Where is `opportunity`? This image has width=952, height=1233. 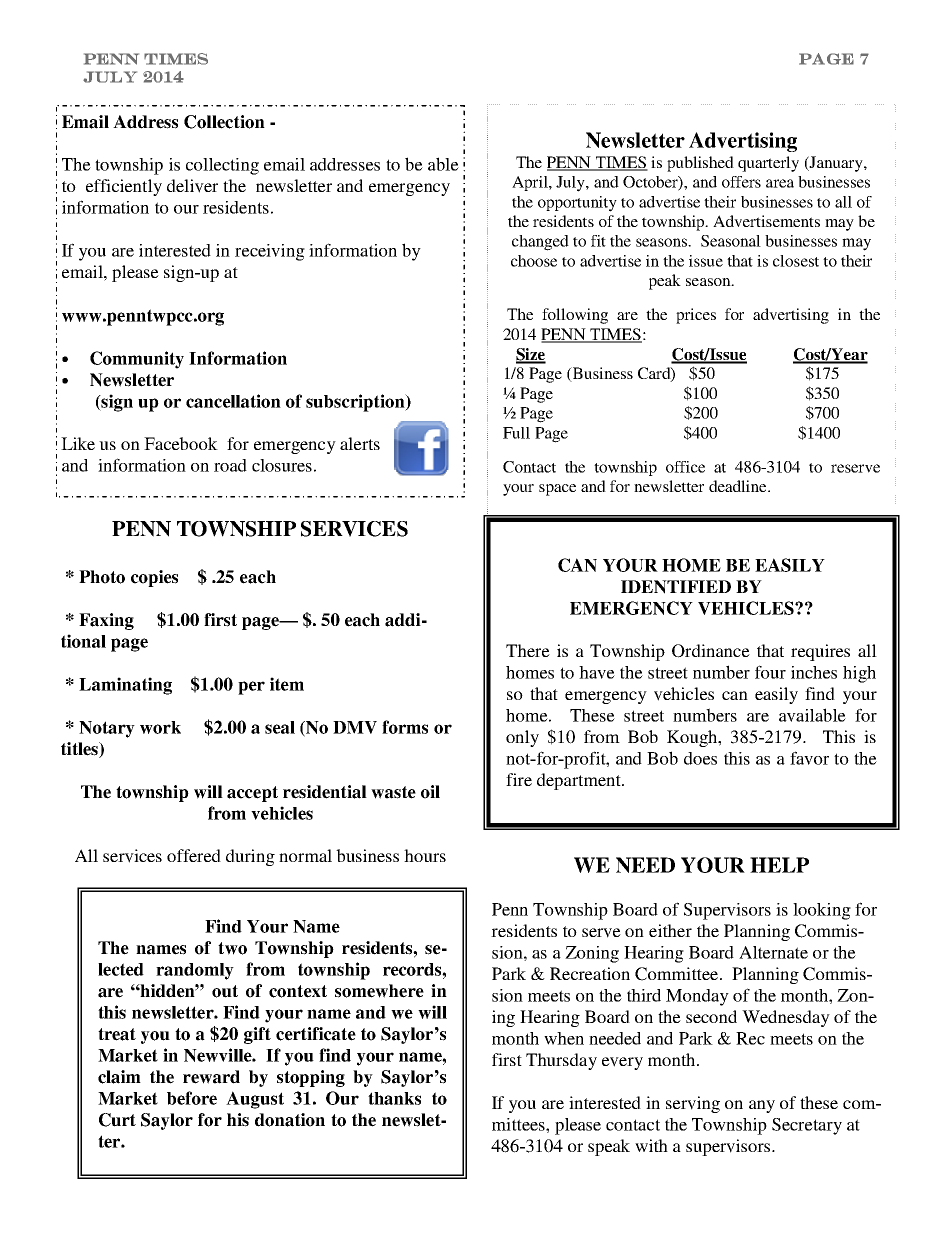
opportunity is located at coordinates (577, 204).
